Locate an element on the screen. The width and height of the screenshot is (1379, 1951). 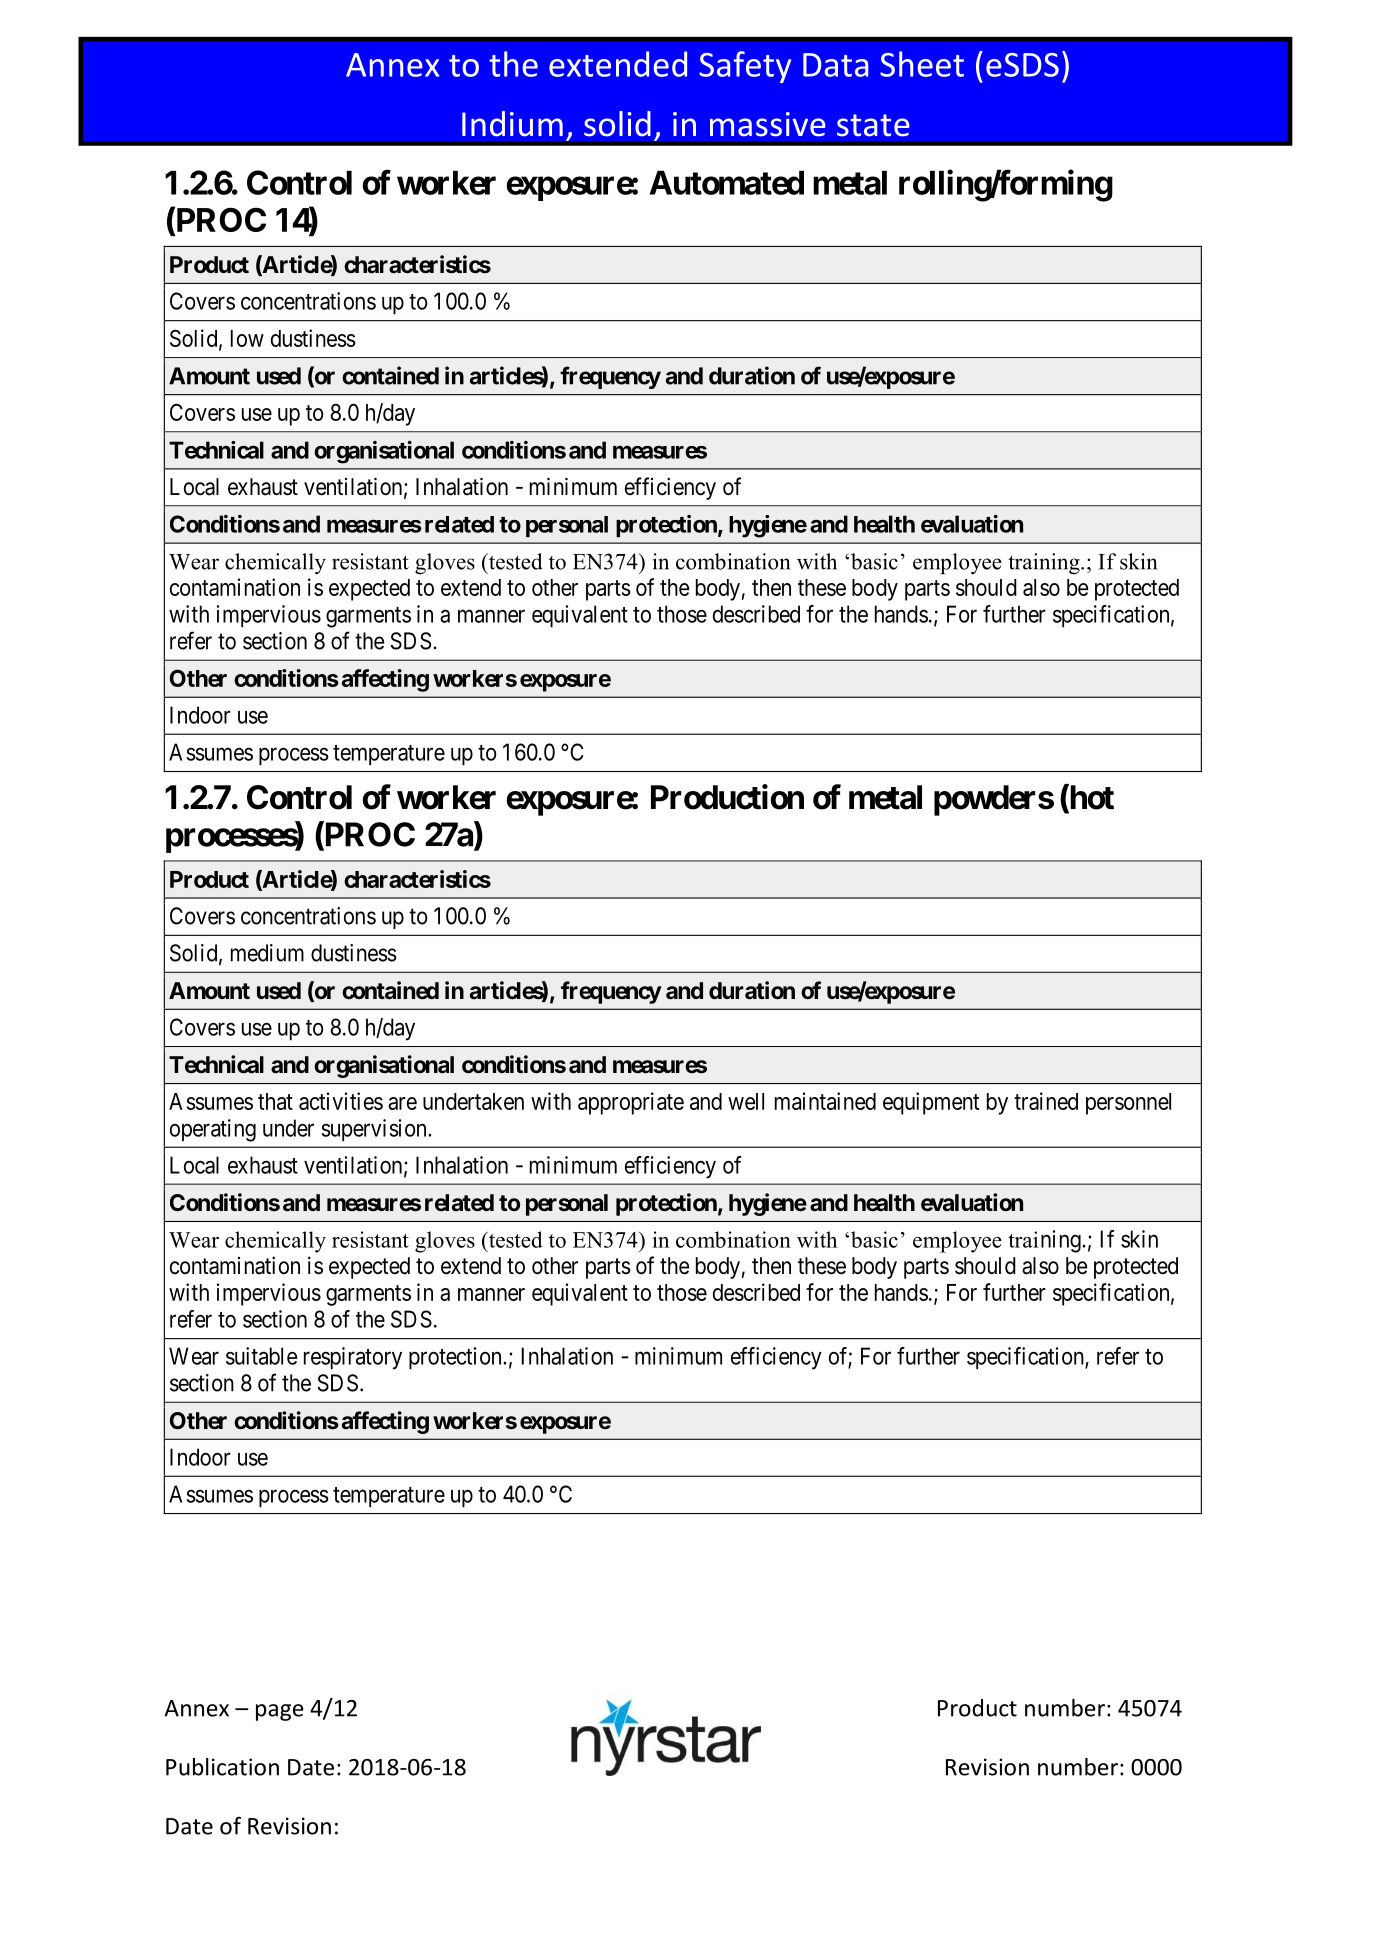
well is located at coordinates (746, 1101).
